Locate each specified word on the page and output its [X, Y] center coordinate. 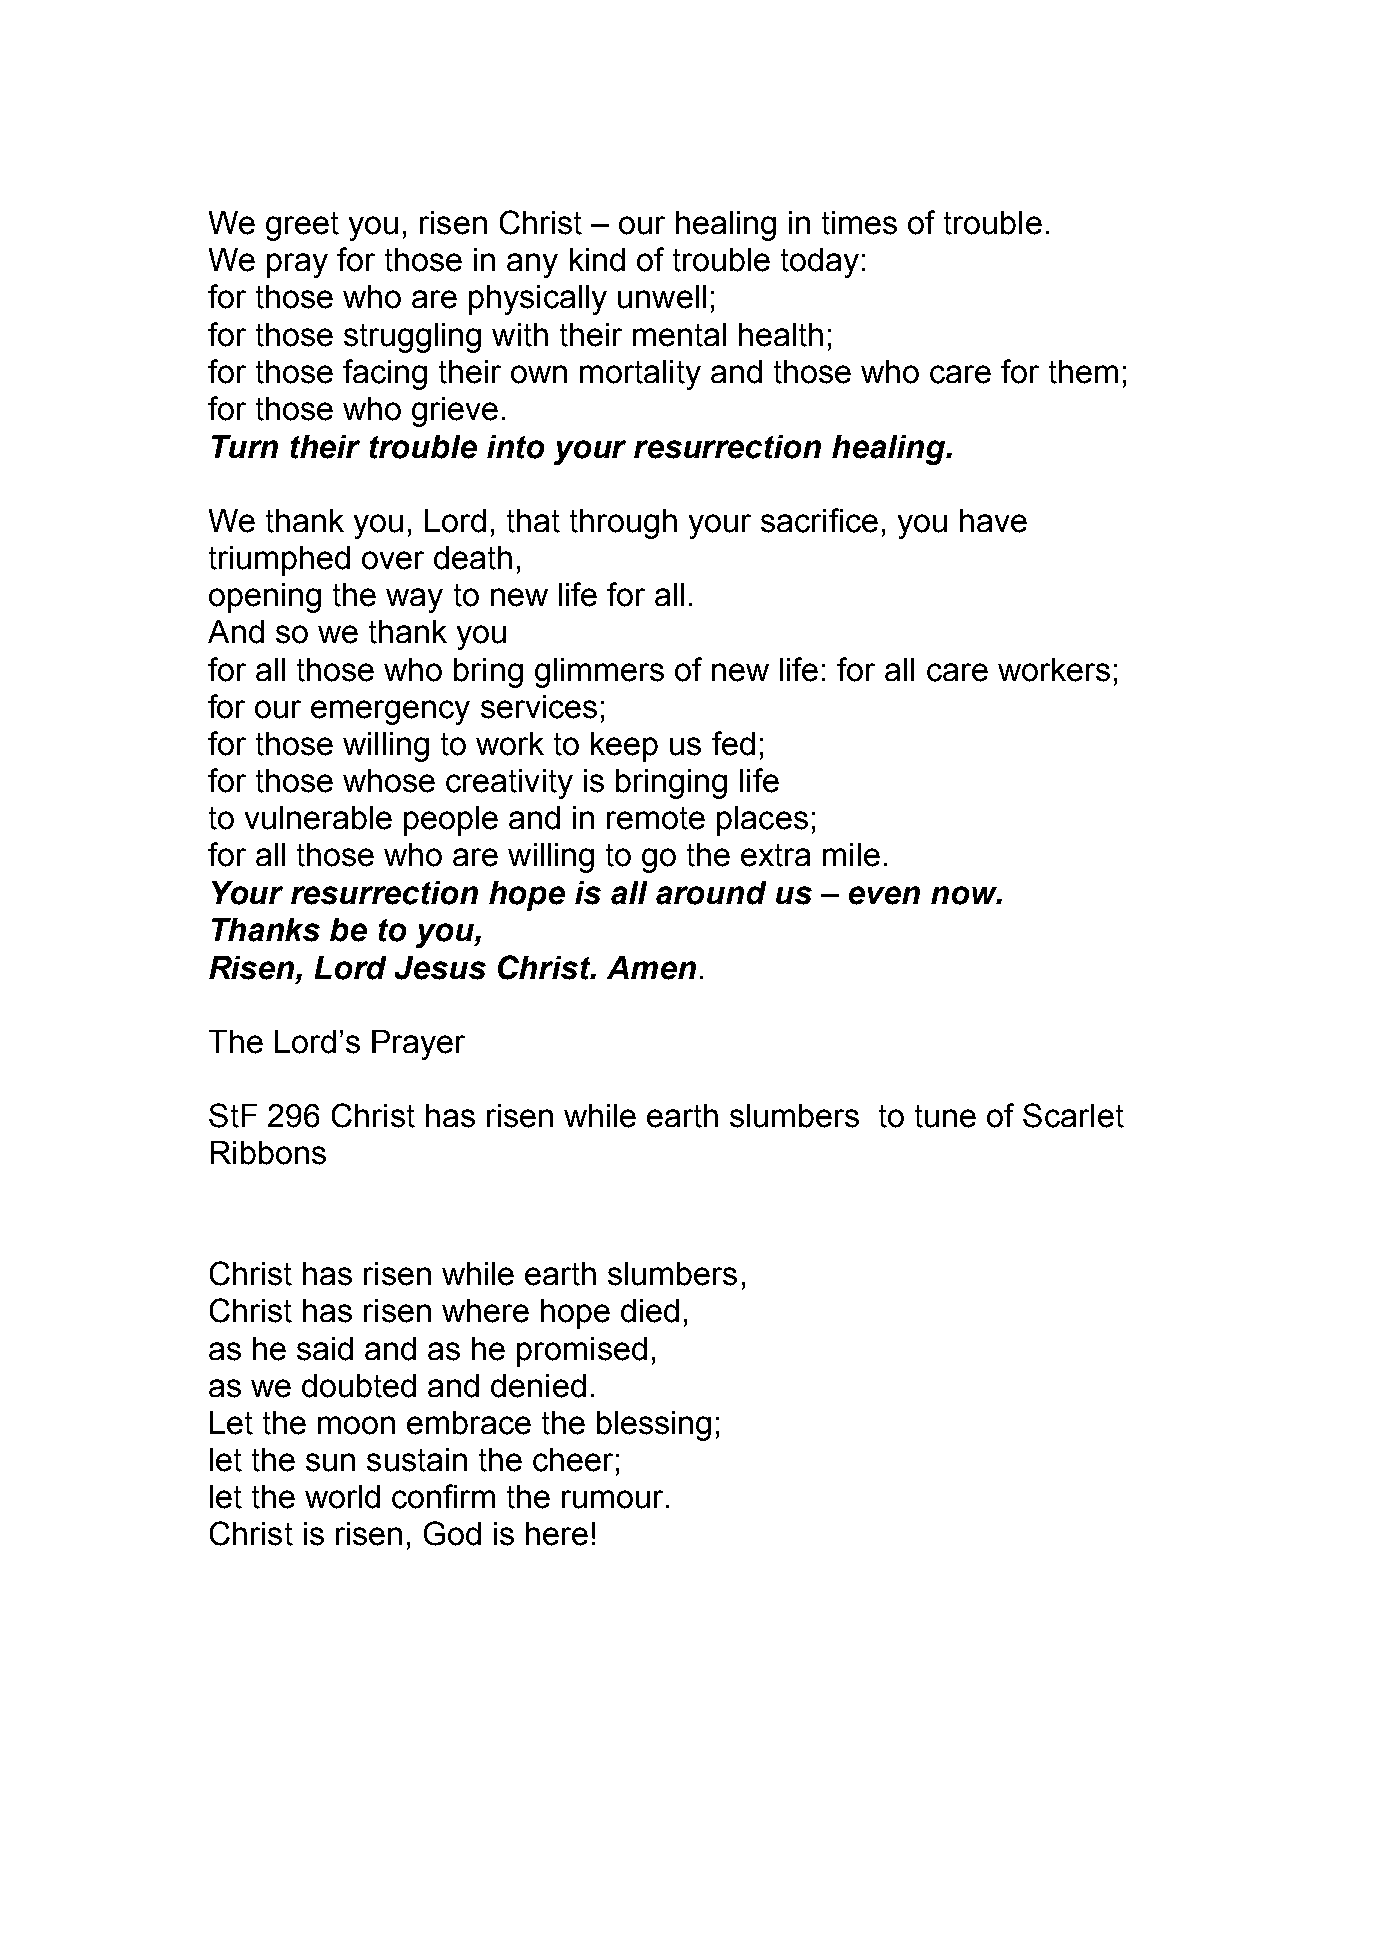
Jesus [440, 968]
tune [945, 1116]
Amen [651, 968]
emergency [390, 712]
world [342, 1497]
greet [302, 226]
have [993, 521]
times [859, 223]
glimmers [599, 673]
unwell [662, 297]
